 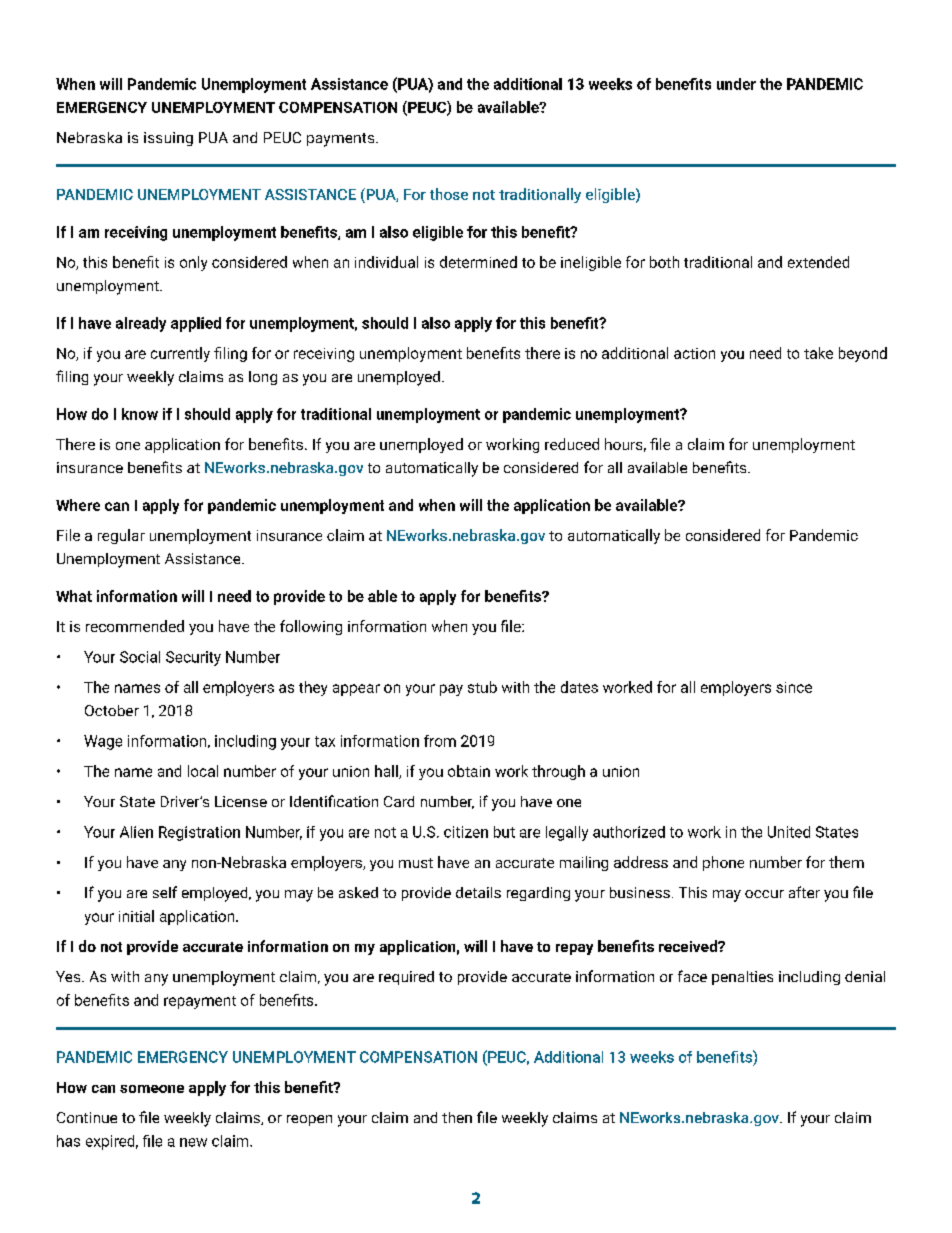 I want to click on under, so click(x=736, y=84).
